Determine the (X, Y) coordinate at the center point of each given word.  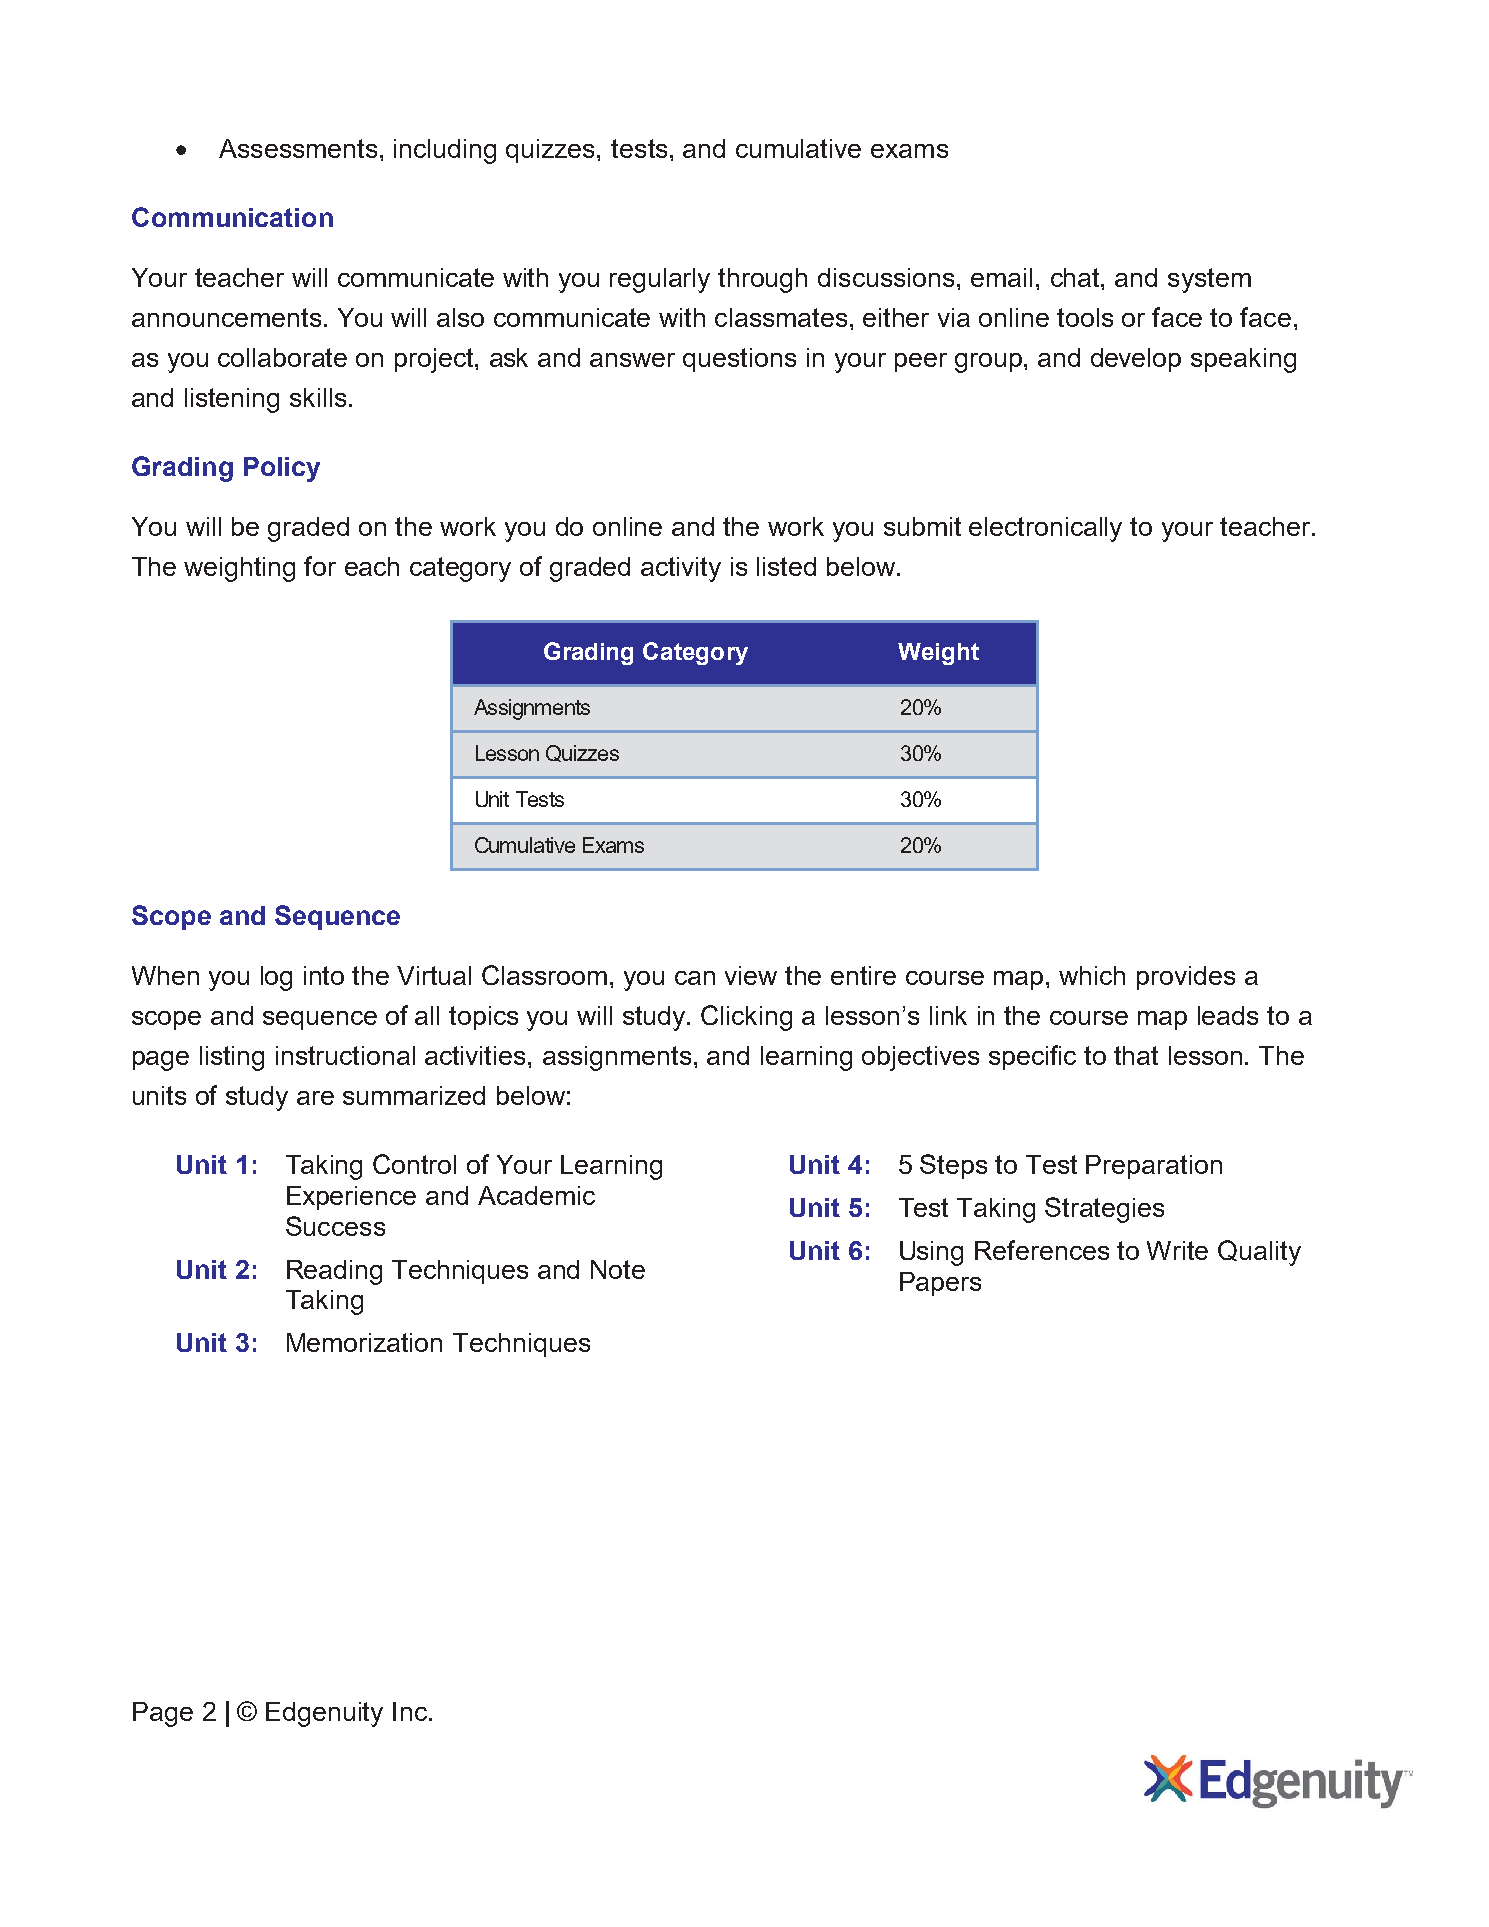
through (762, 280)
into (324, 975)
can (695, 978)
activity (681, 569)
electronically (1045, 529)
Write (1177, 1250)
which (1092, 975)
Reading (334, 1272)
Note (618, 1269)
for (320, 566)
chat (1076, 277)
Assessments (298, 148)
